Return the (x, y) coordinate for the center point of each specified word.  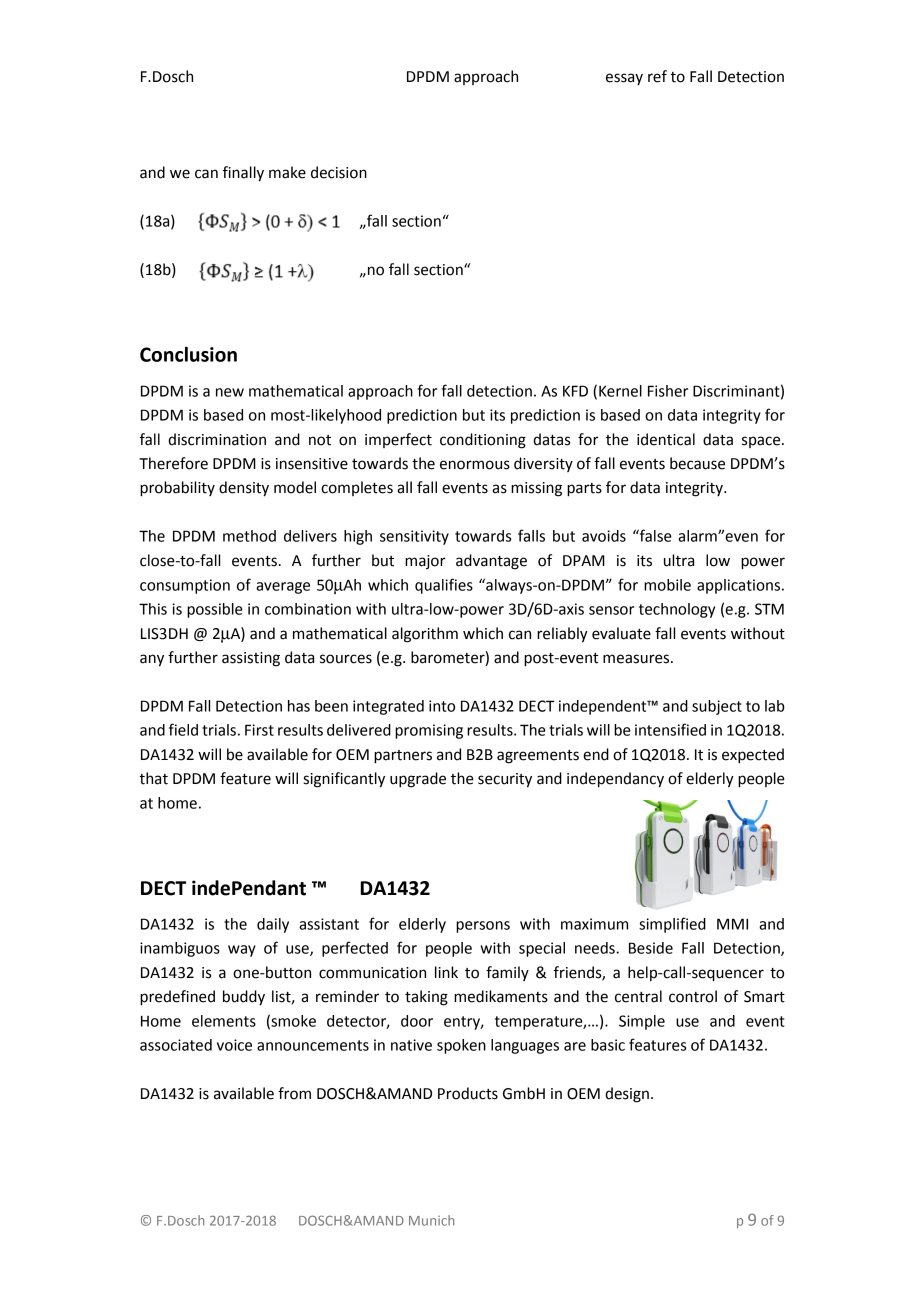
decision (339, 172)
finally (243, 174)
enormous (475, 465)
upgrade (418, 780)
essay (624, 79)
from (294, 1093)
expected (753, 756)
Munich (431, 1220)
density (244, 489)
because (697, 463)
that (153, 778)
